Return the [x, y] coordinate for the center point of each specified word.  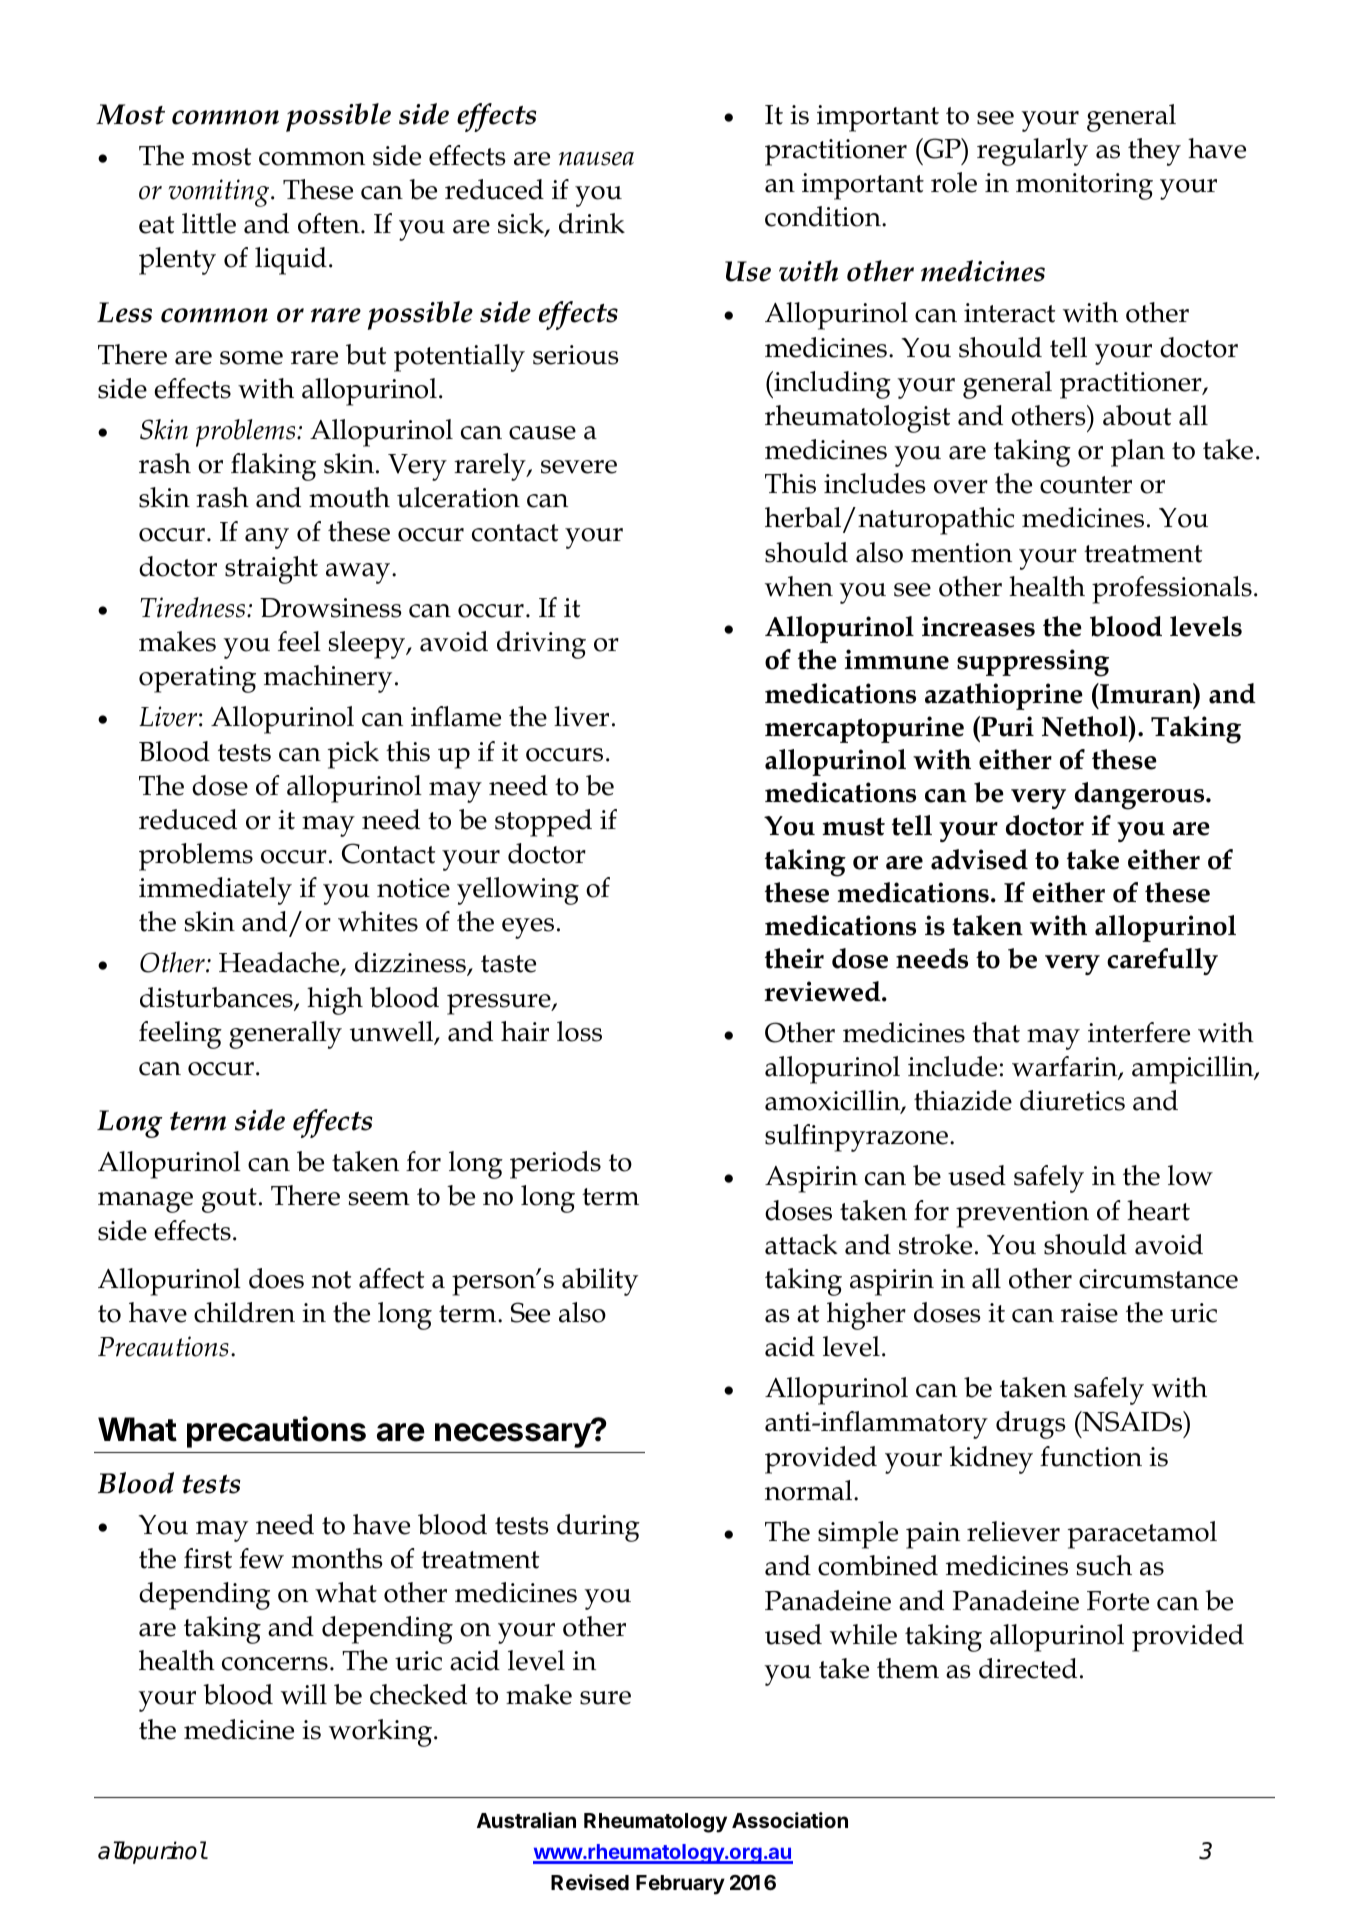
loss [579, 1031]
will [304, 1694]
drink [592, 223]
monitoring [1084, 186]
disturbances [217, 998]
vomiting [220, 193]
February [680, 1885]
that [996, 1032]
